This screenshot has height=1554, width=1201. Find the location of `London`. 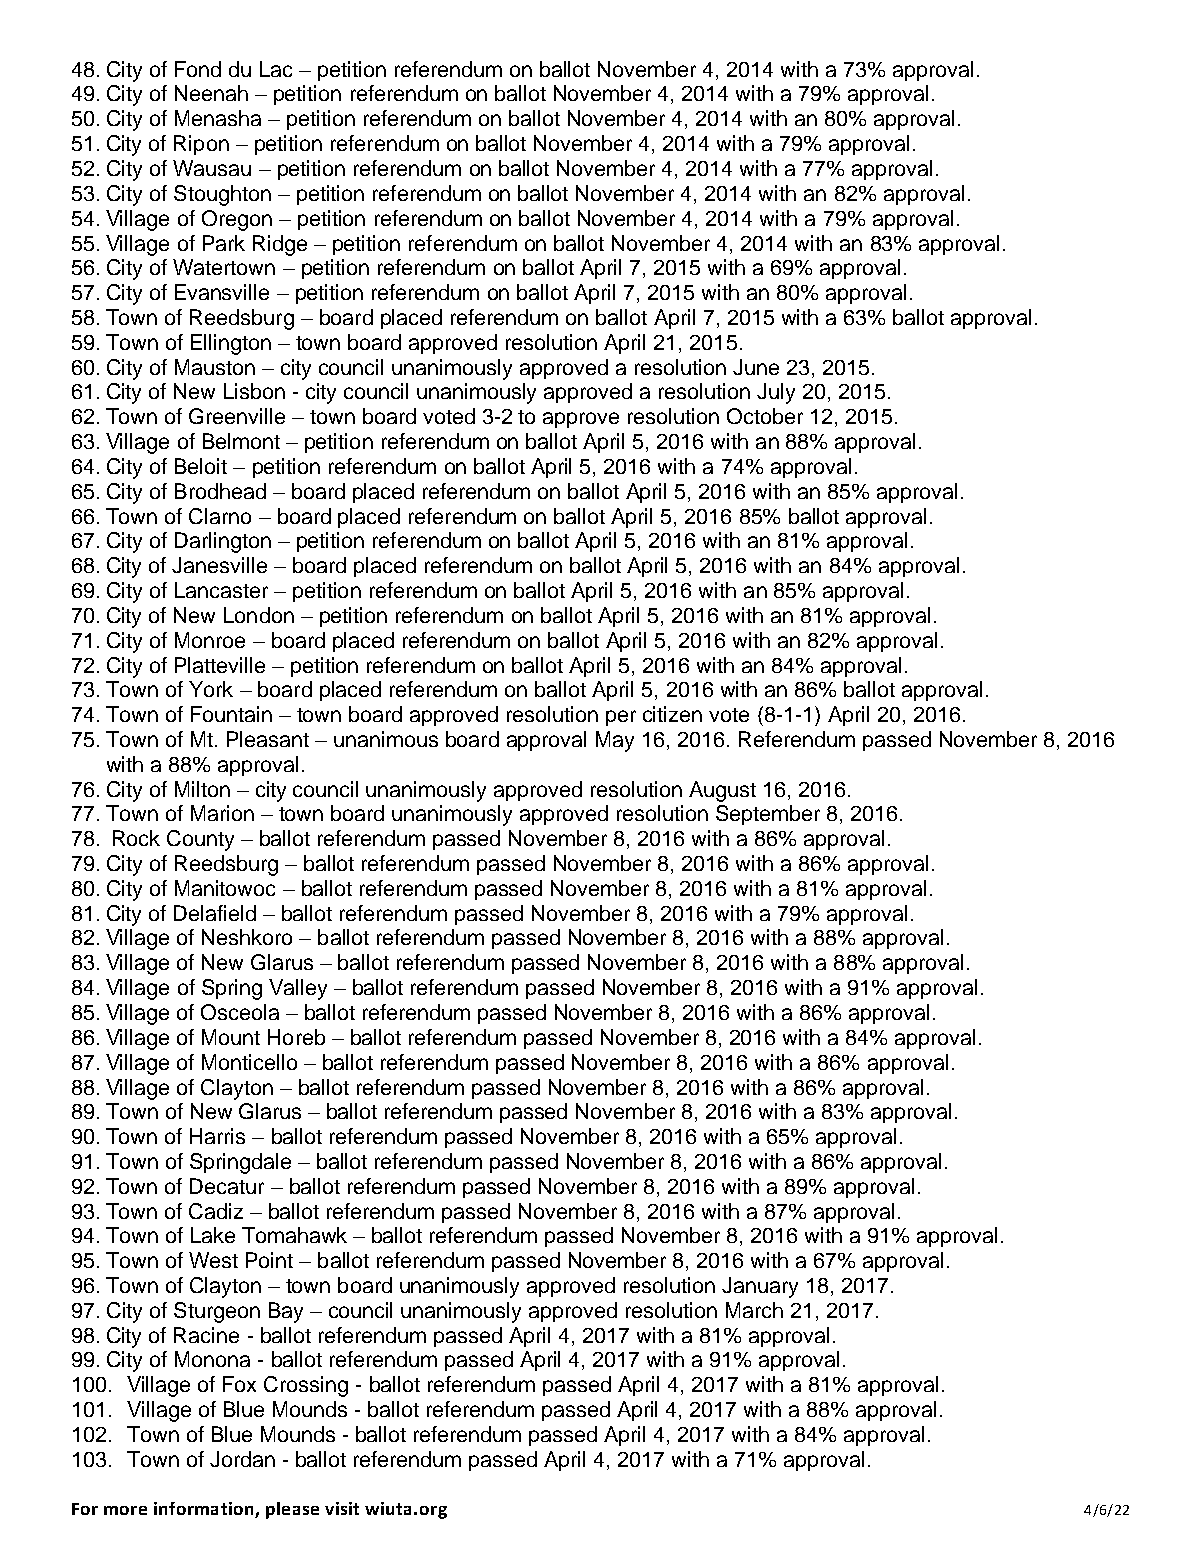

London is located at coordinates (259, 615).
